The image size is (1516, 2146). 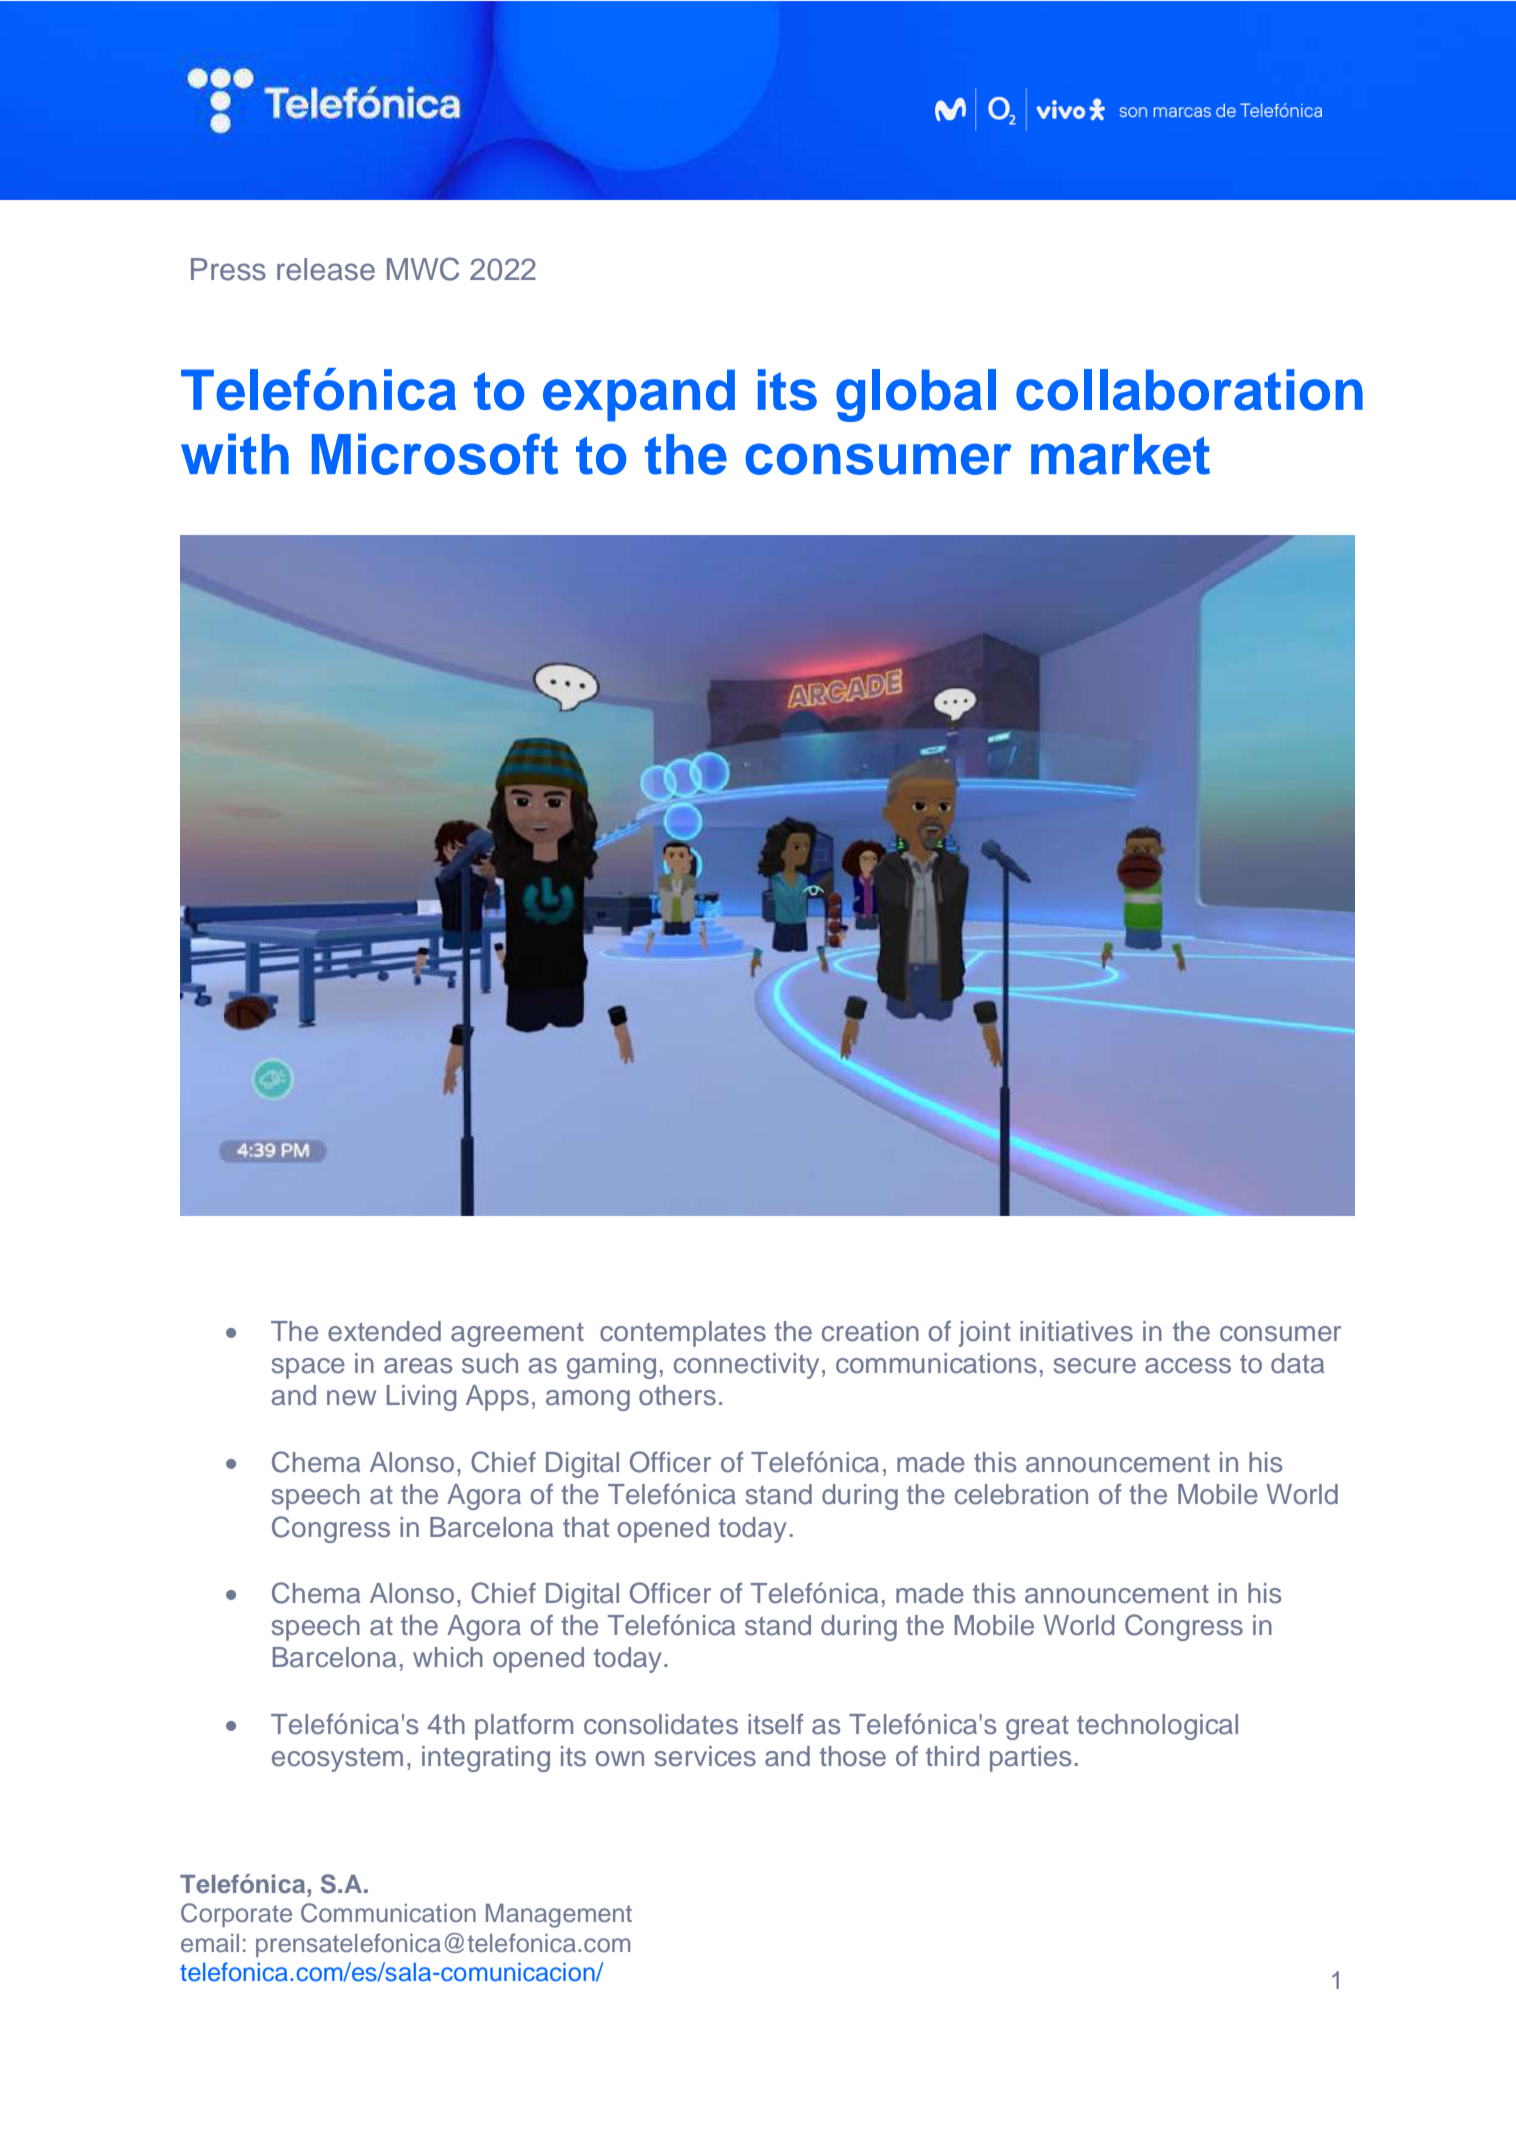 I want to click on connectivity, so click(x=746, y=1366).
